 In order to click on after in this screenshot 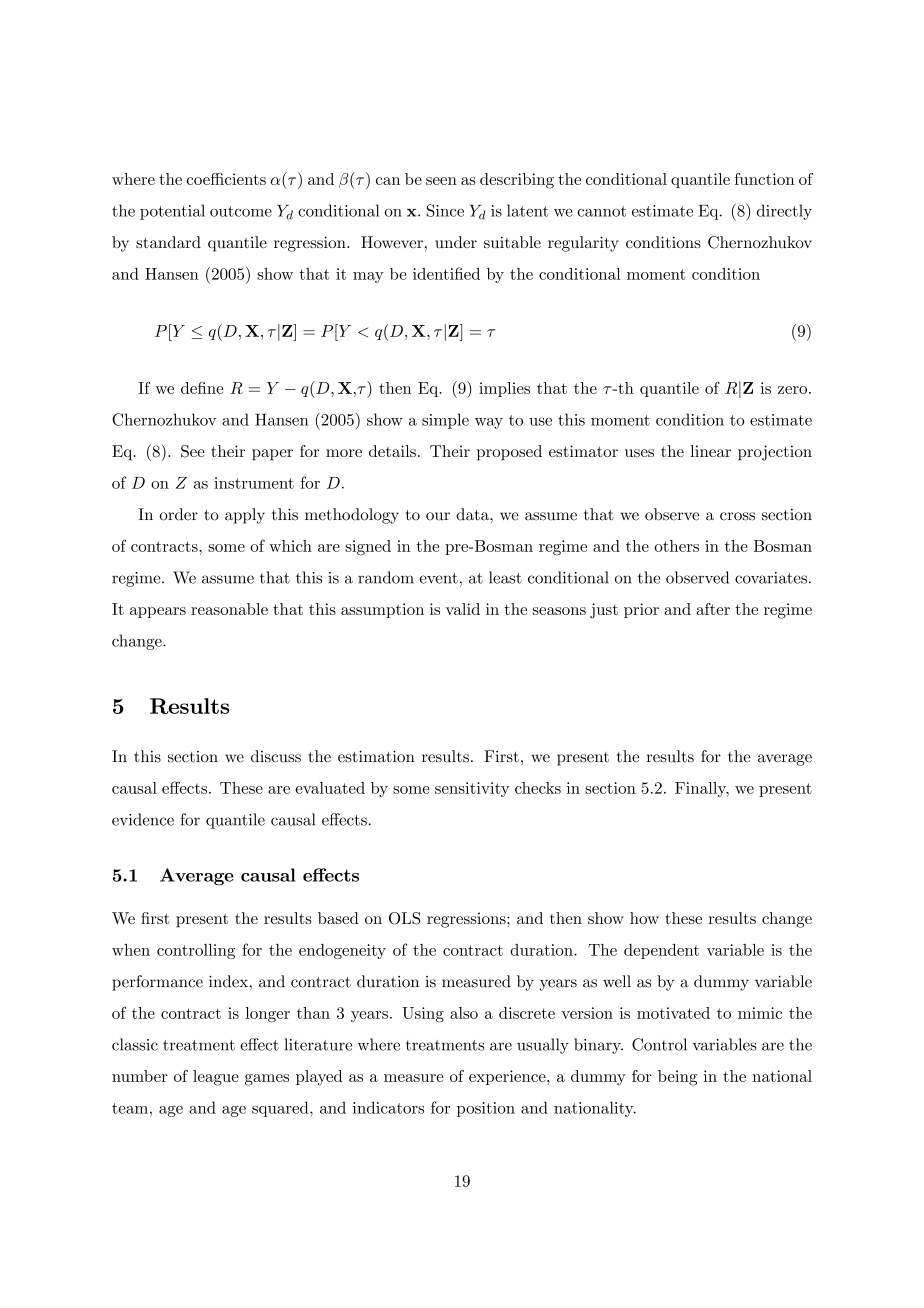, I will do `click(713, 609)`.
